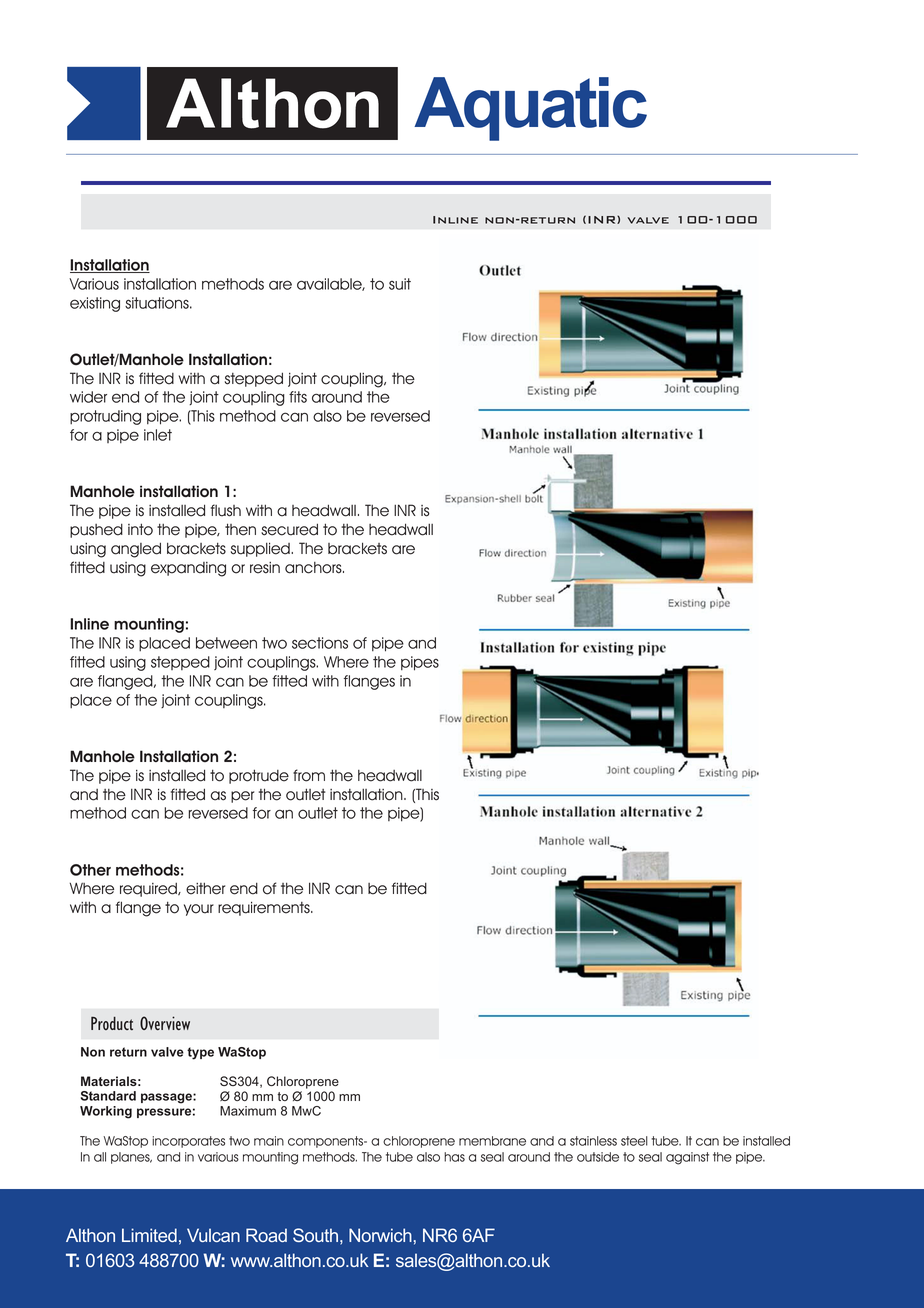 The height and width of the page is (1308, 924). What do you see at coordinates (309, 775) in the page?
I see `from` at bounding box center [309, 775].
